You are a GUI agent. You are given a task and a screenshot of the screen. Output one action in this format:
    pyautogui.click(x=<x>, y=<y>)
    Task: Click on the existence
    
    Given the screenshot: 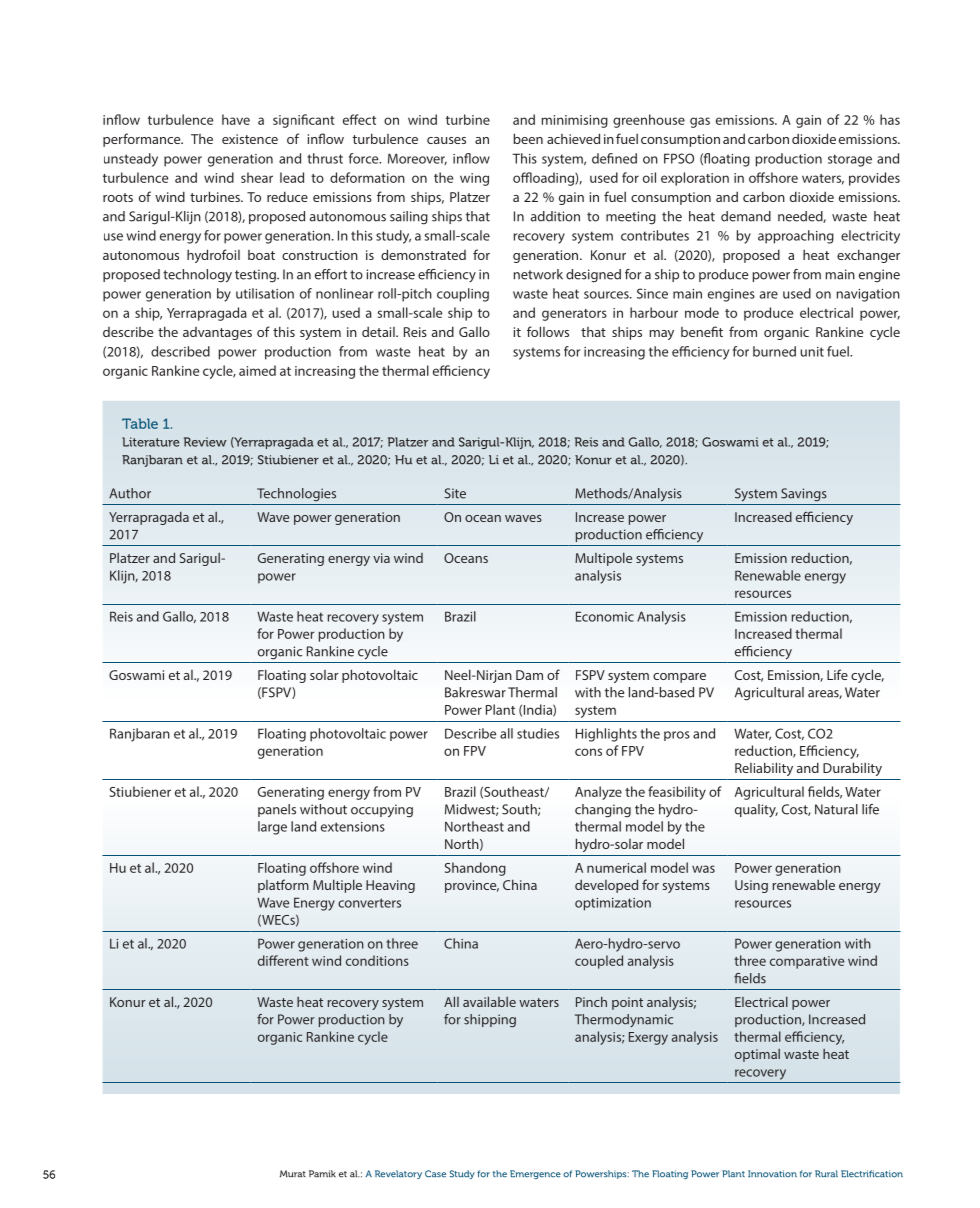 What is the action you would take?
    pyautogui.click(x=250, y=139)
